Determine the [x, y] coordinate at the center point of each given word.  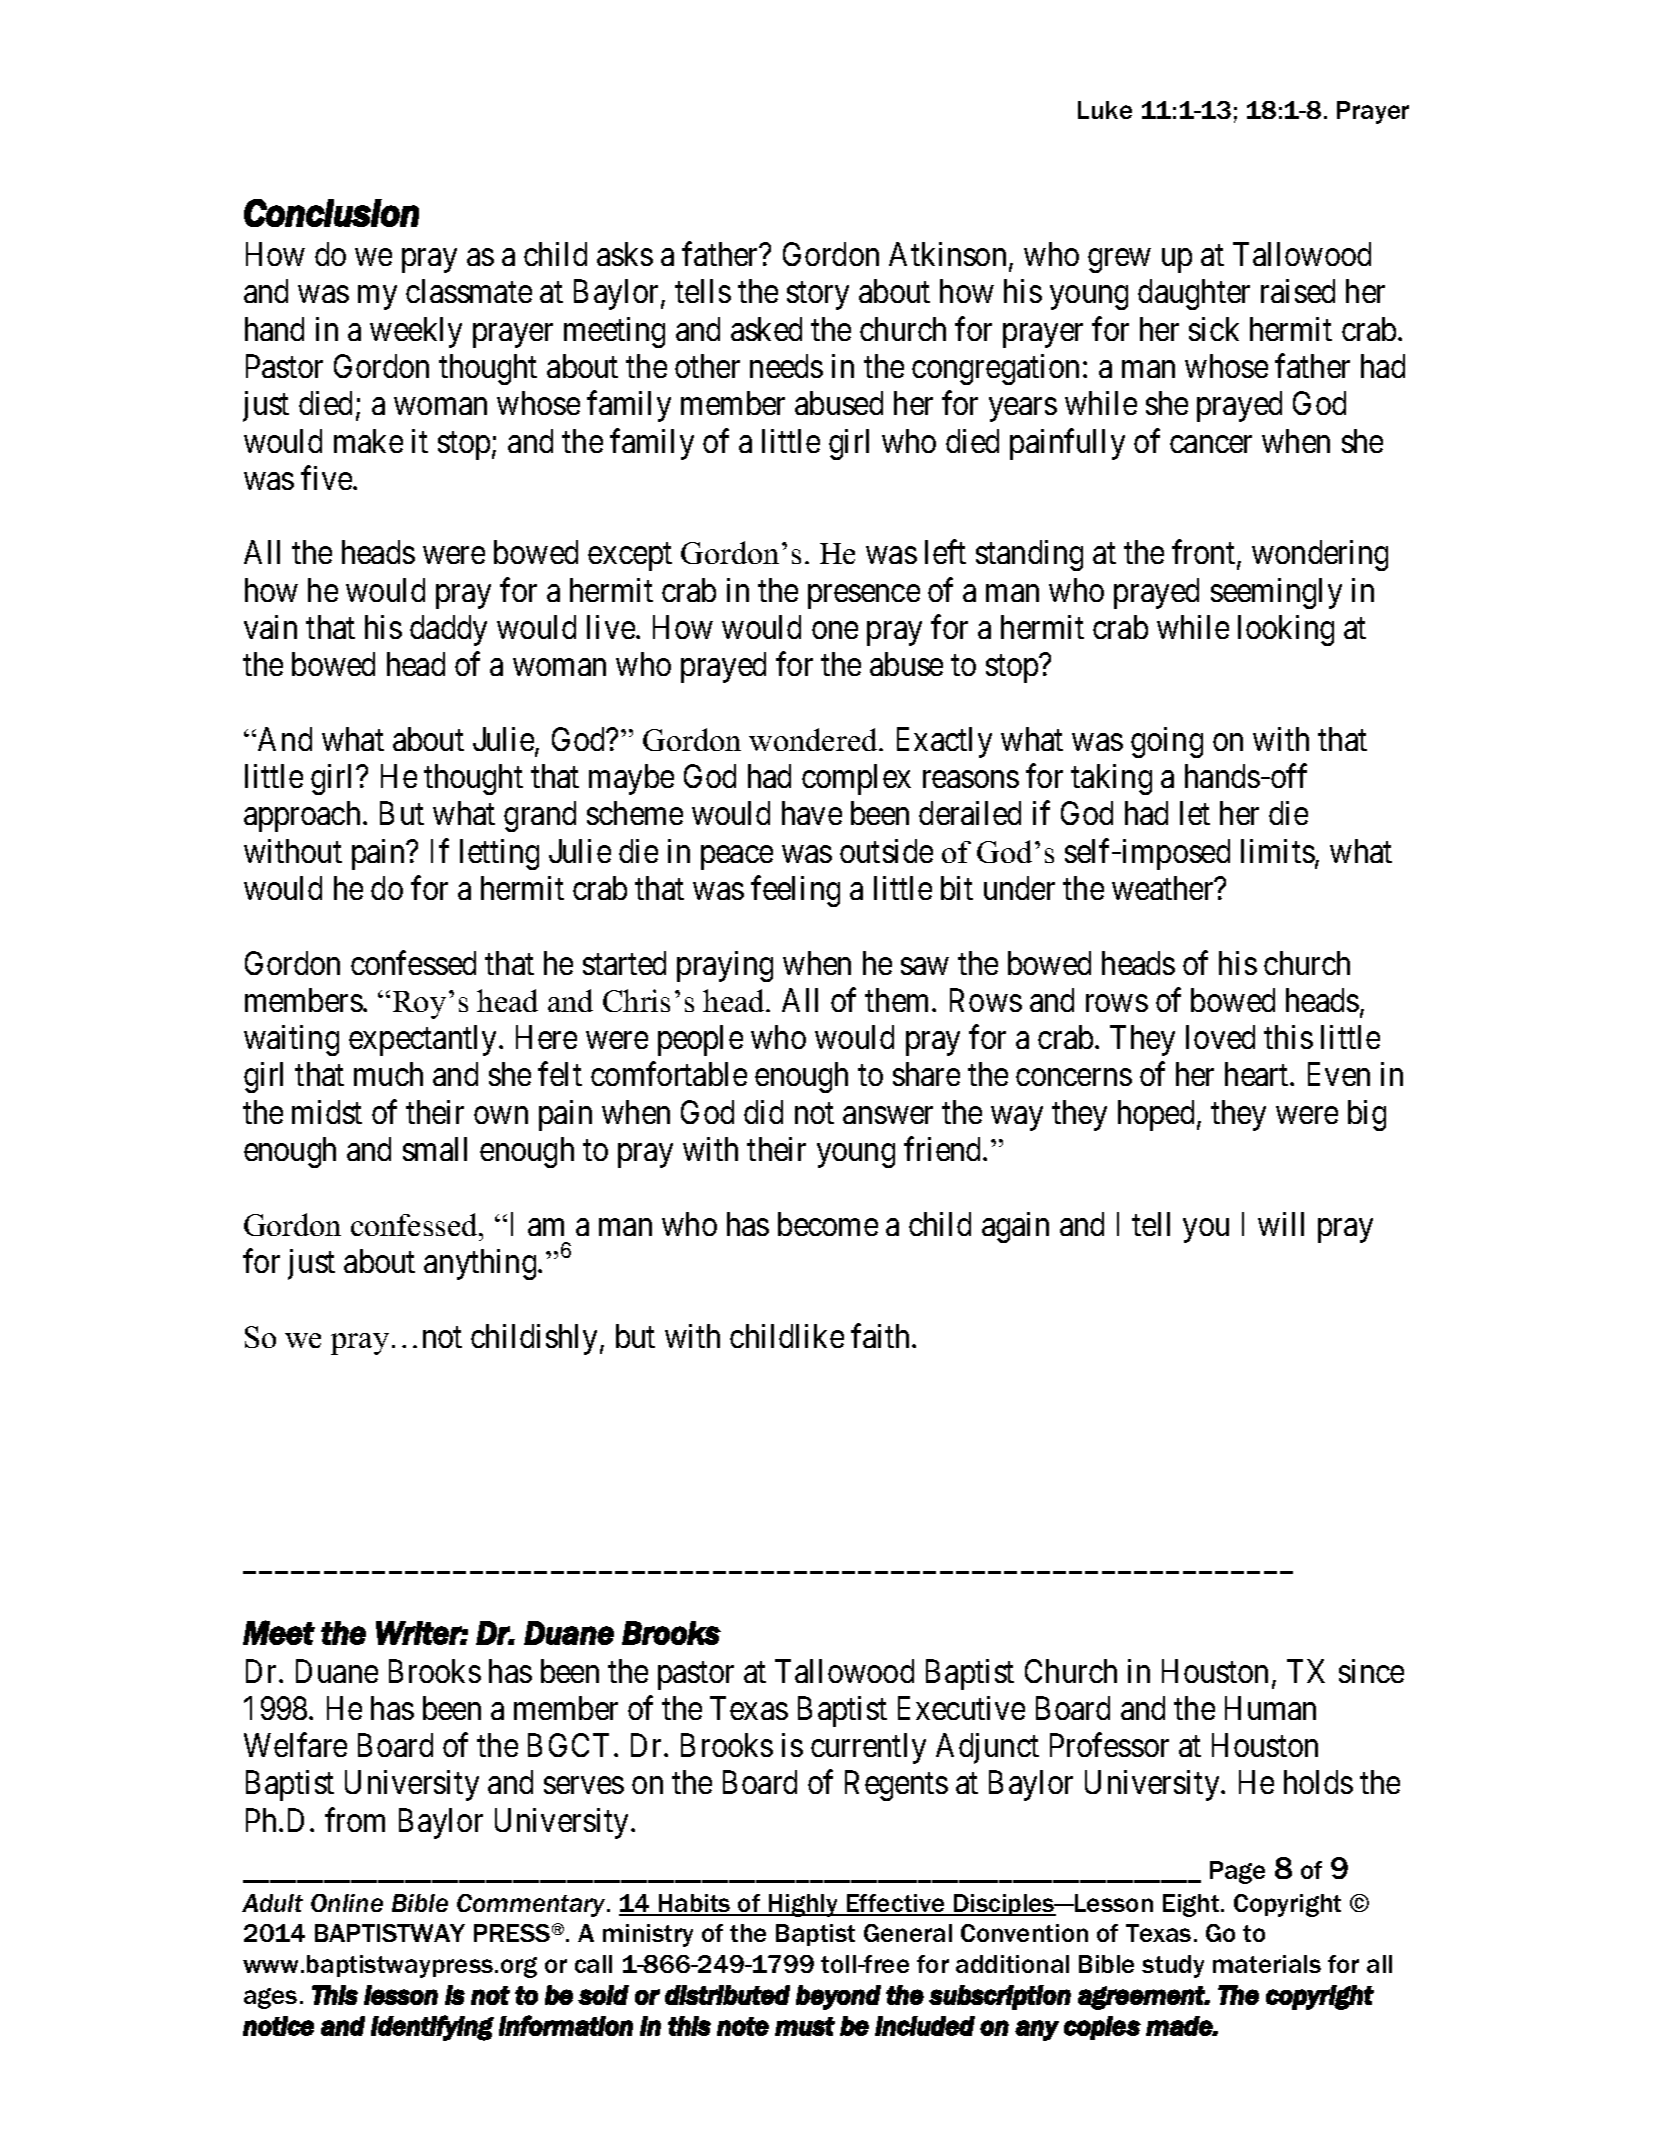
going [1167, 742]
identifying [432, 2028]
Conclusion [331, 213]
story [818, 296]
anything [481, 1264]
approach [304, 816]
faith [882, 1335]
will [1281, 1224]
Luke [1105, 110]
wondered [814, 739]
